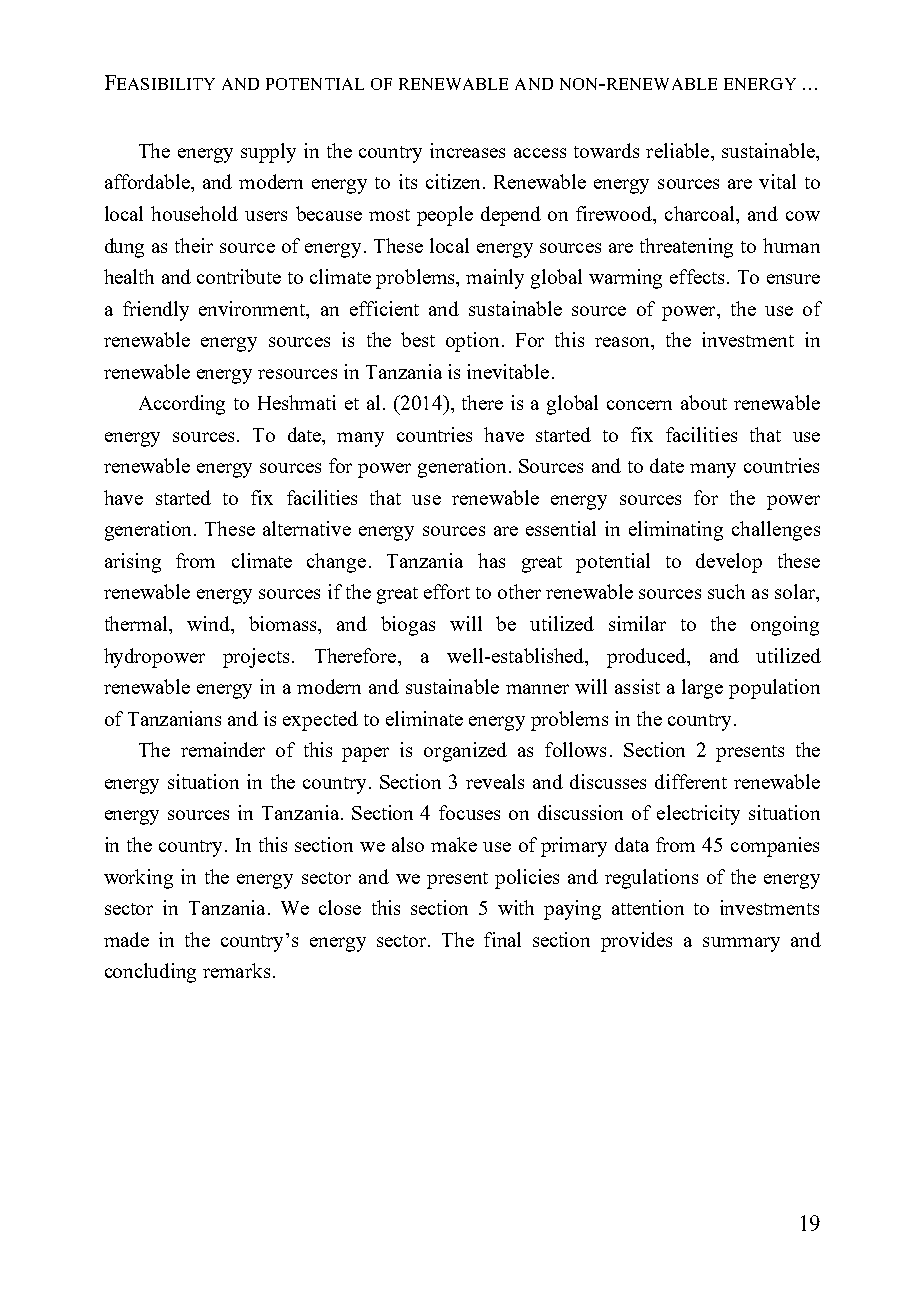 The image size is (924, 1305). What do you see at coordinates (469, 812) in the screenshot?
I see `focuses` at bounding box center [469, 812].
